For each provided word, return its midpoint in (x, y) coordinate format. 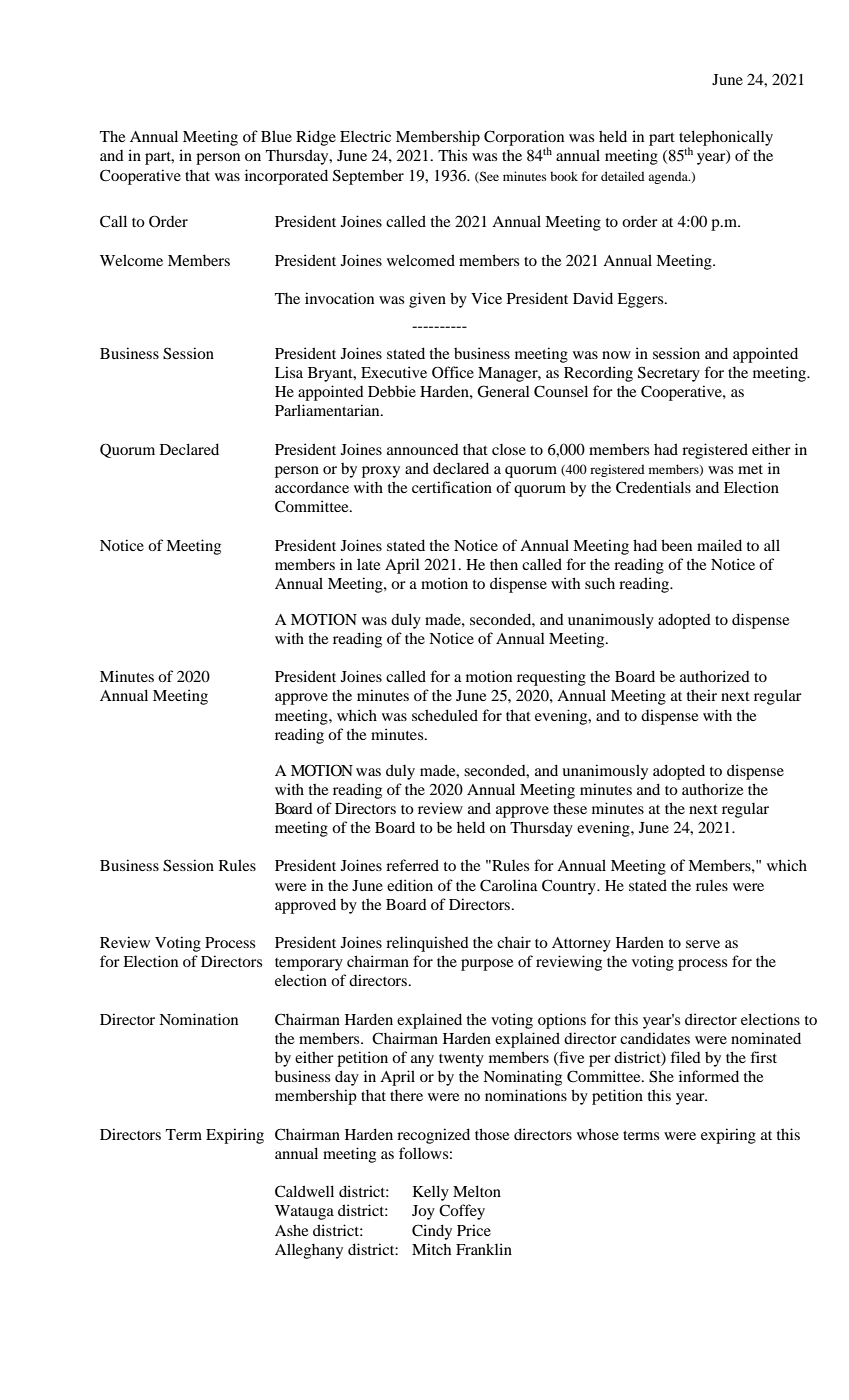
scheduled (445, 715)
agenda (669, 177)
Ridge (316, 138)
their (702, 695)
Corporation (524, 139)
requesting (551, 678)
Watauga (304, 1212)
